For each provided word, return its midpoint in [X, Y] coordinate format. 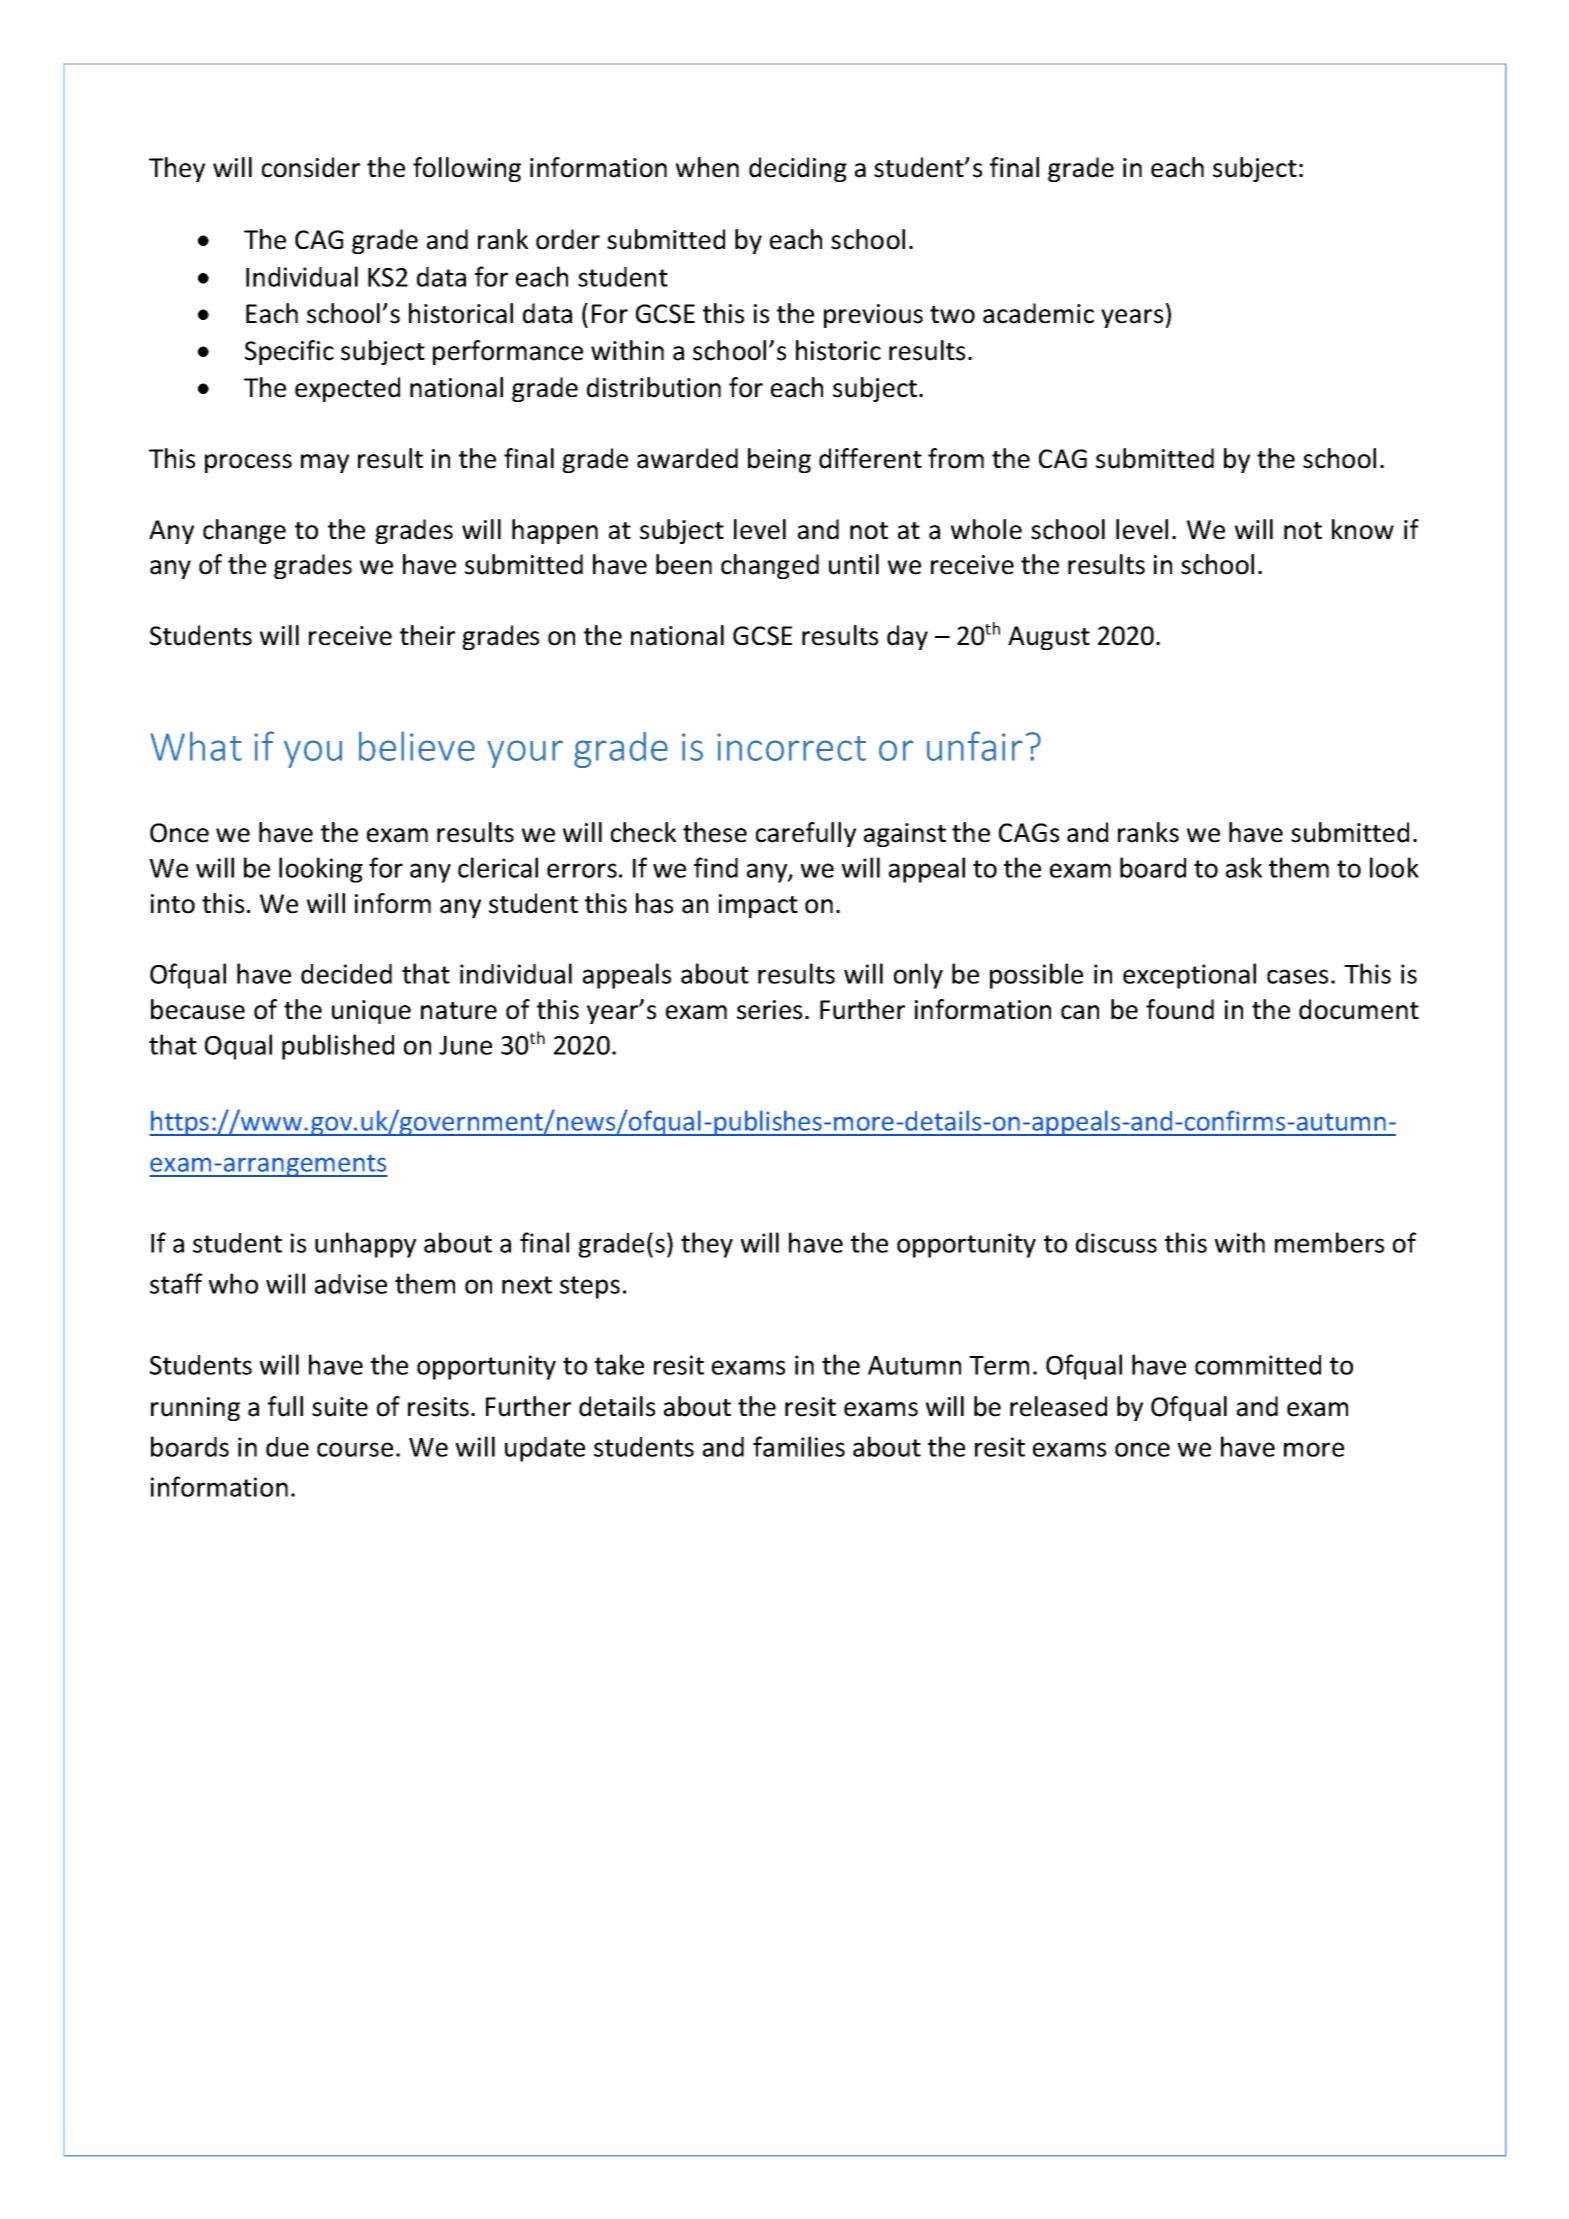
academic [1038, 313]
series [769, 1010]
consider [311, 167]
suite [340, 1407]
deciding [798, 169]
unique [371, 1012]
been [684, 564]
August [1049, 638]
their [427, 635]
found [1180, 1009]
